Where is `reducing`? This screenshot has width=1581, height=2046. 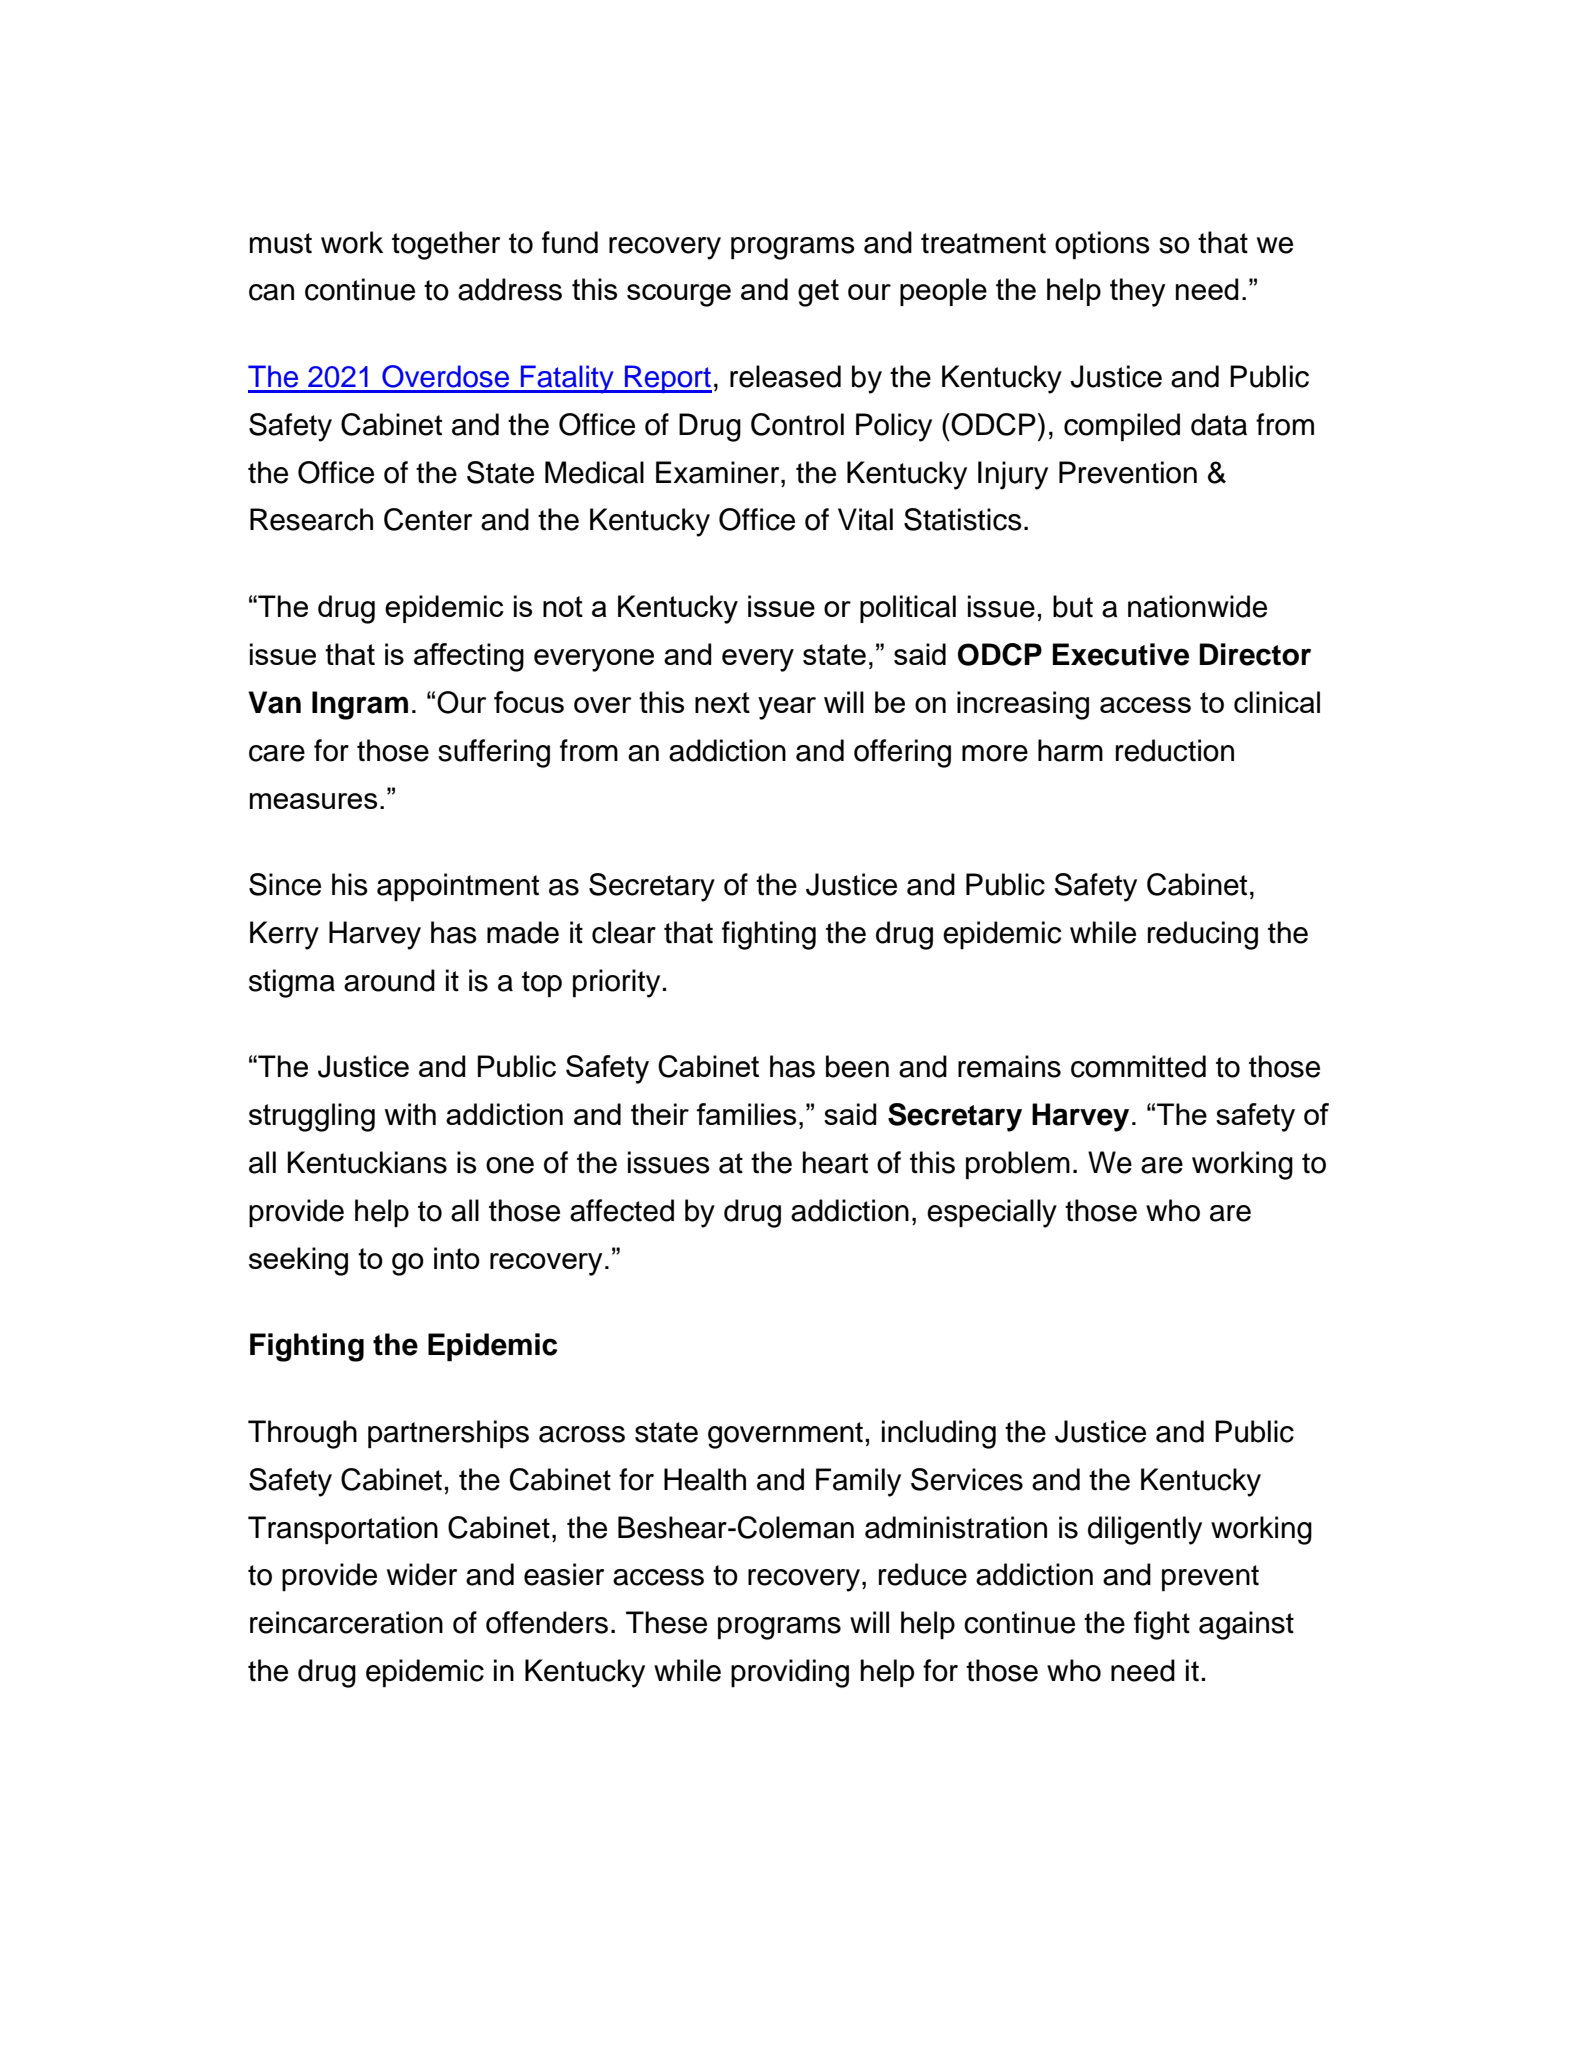
reducing is located at coordinates (1203, 935).
